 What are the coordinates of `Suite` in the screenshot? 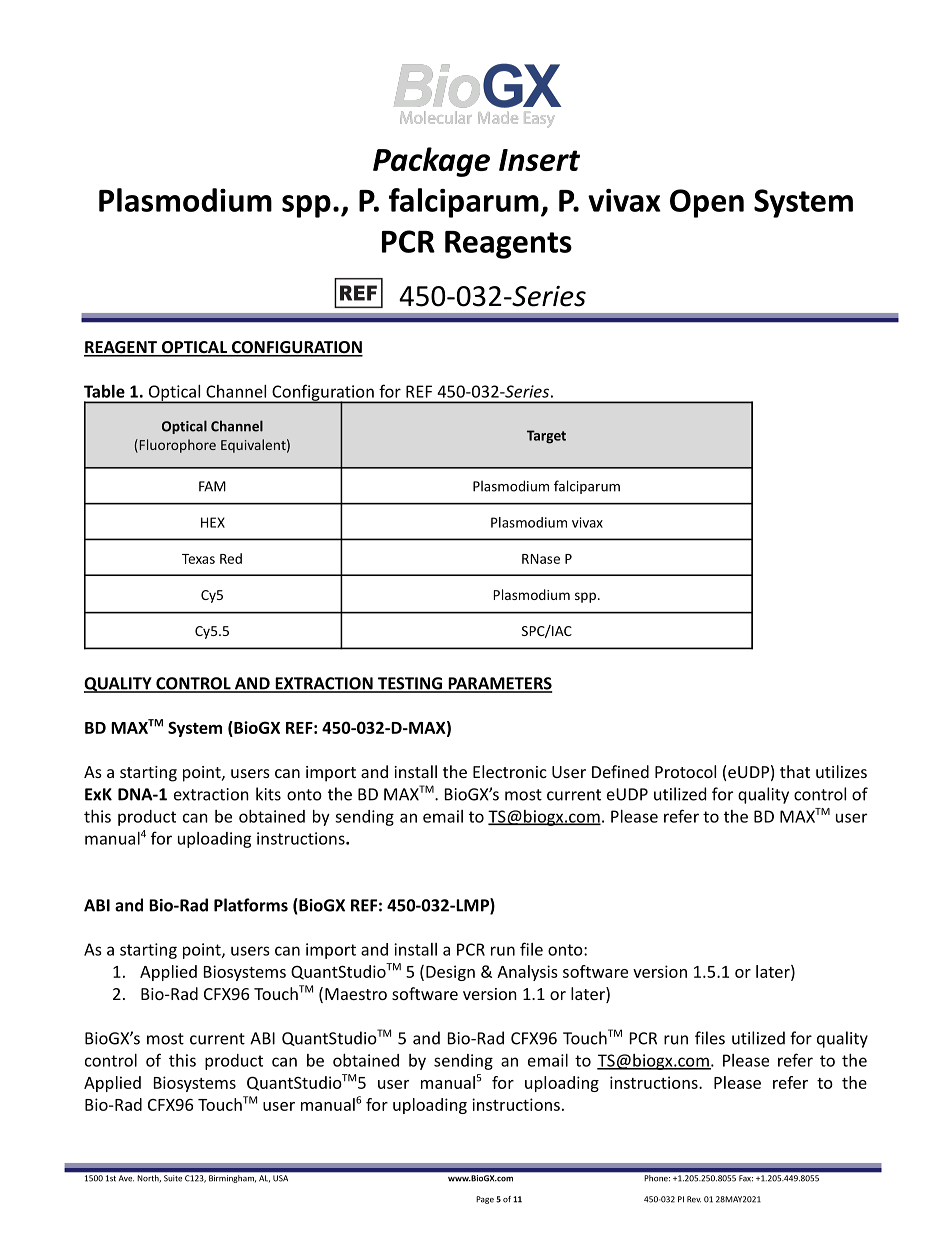 It's located at (173, 1178).
